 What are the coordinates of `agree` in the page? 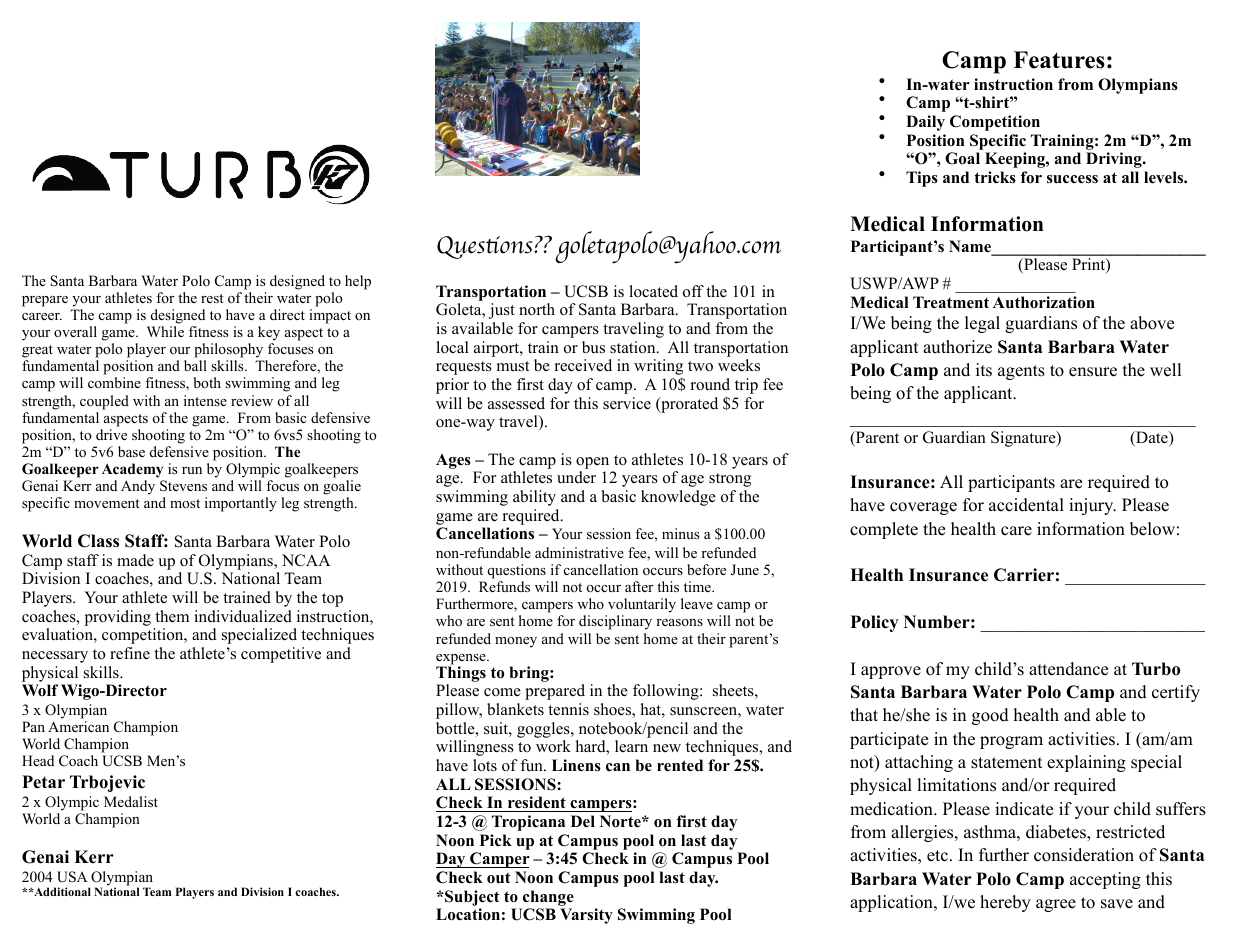 It's located at (1056, 905).
